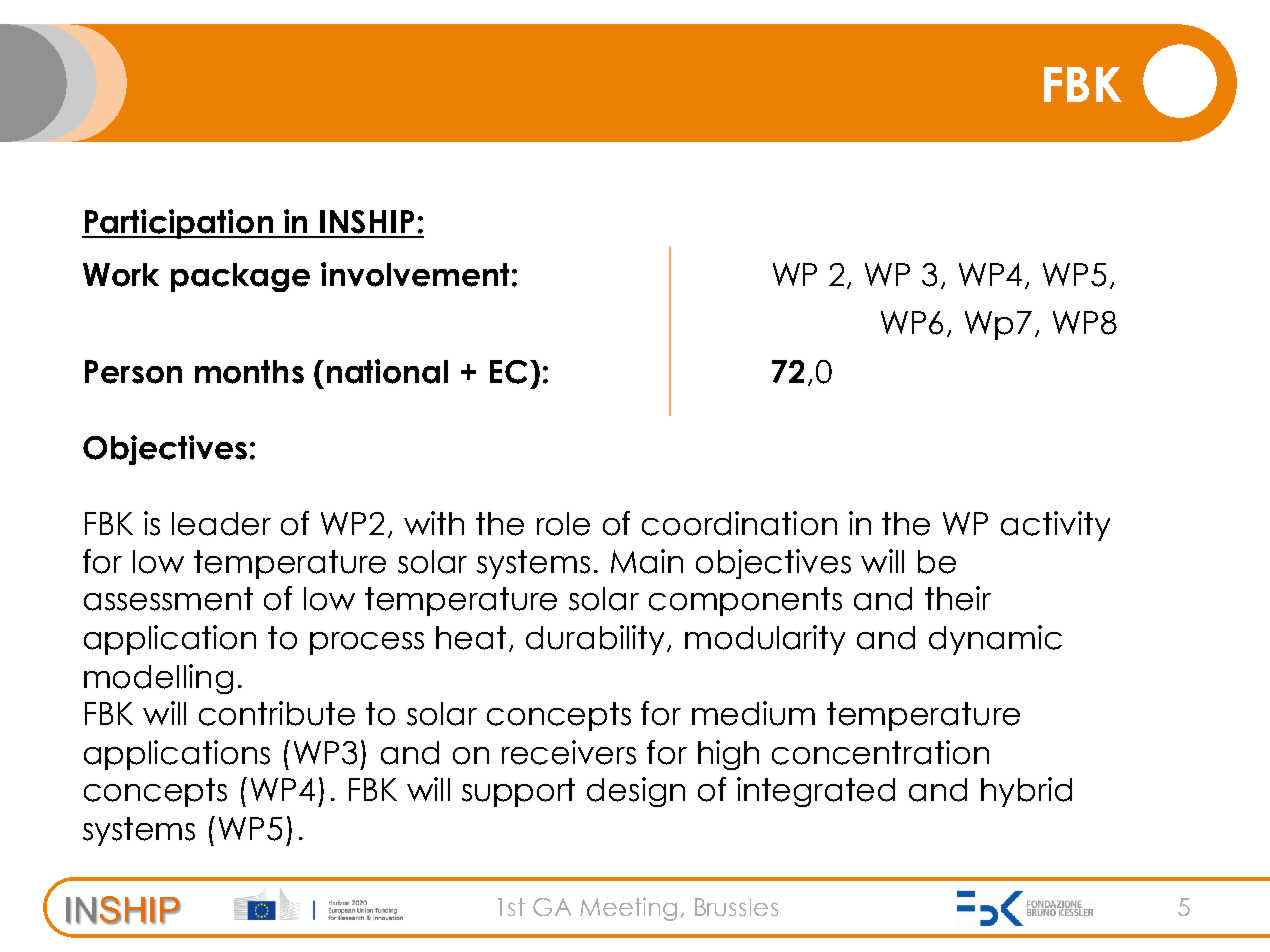 This screenshot has width=1270, height=952. What do you see at coordinates (387, 371) in the screenshot?
I see `national` at bounding box center [387, 371].
